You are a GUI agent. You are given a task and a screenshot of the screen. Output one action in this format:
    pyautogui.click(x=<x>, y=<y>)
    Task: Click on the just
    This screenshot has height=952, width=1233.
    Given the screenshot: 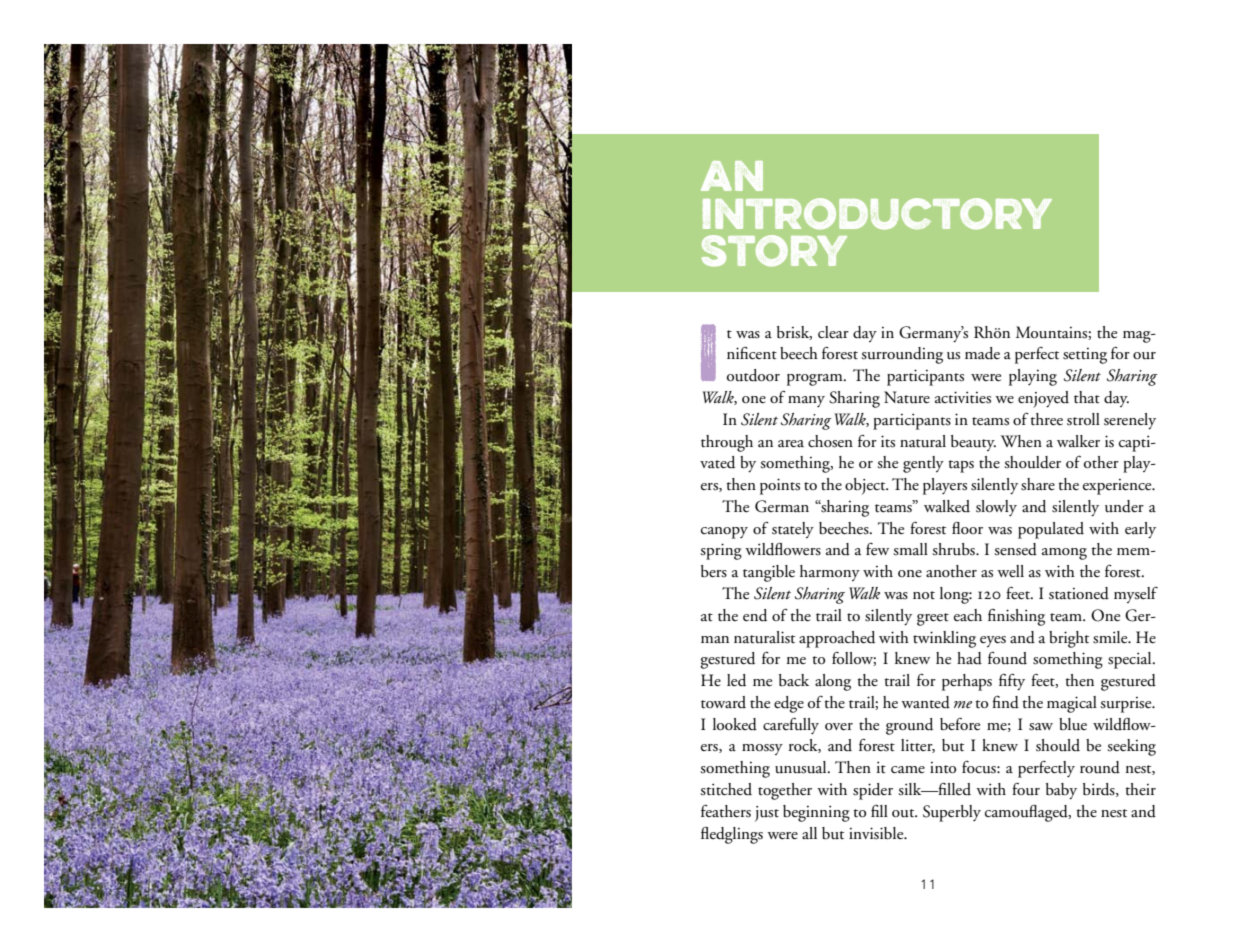 What is the action you would take?
    pyautogui.click(x=767, y=814)
